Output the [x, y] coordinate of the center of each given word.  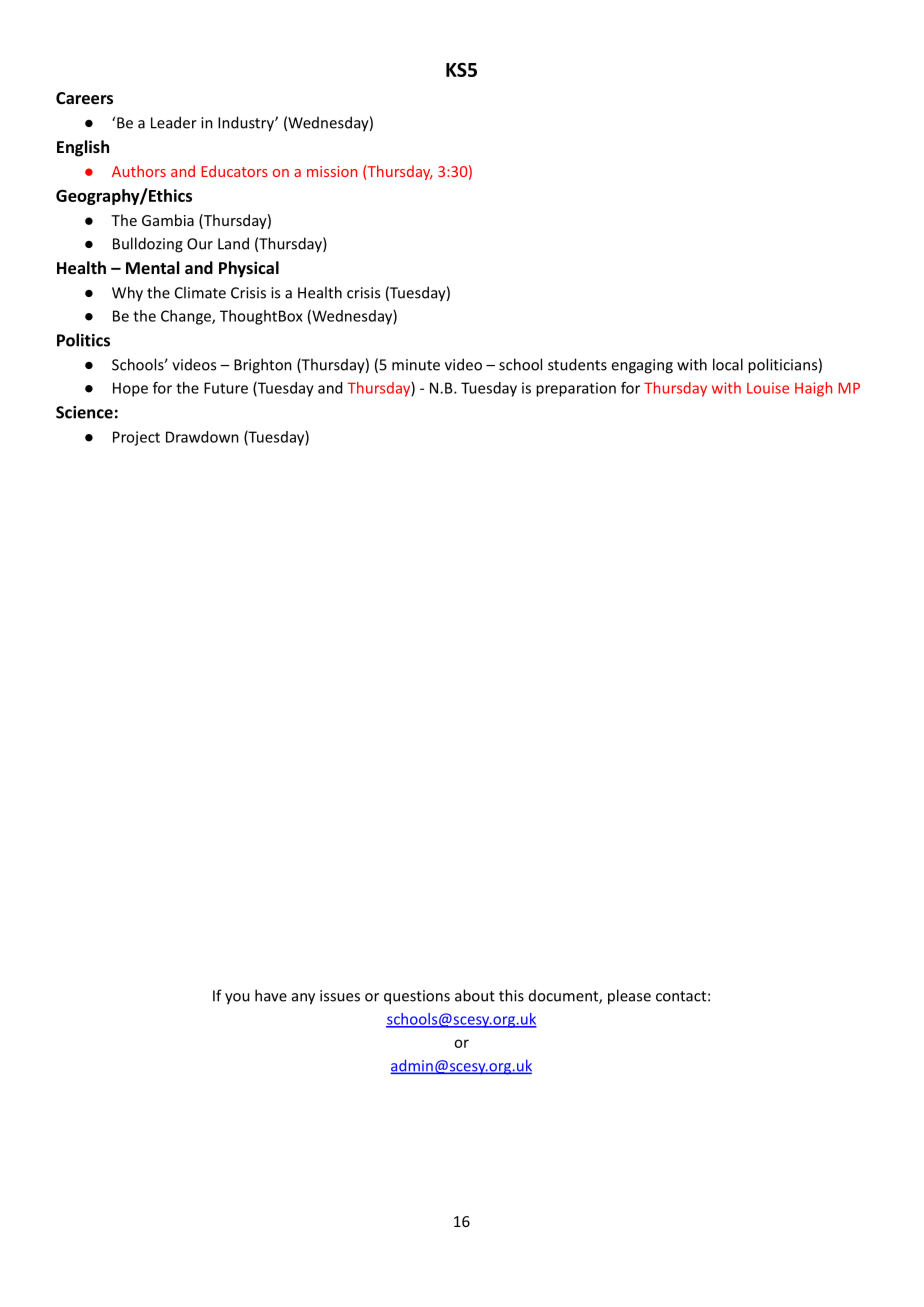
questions [417, 997]
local [728, 364]
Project [136, 438]
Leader [174, 122]
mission [332, 171]
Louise [768, 388]
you [237, 999]
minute [416, 365]
